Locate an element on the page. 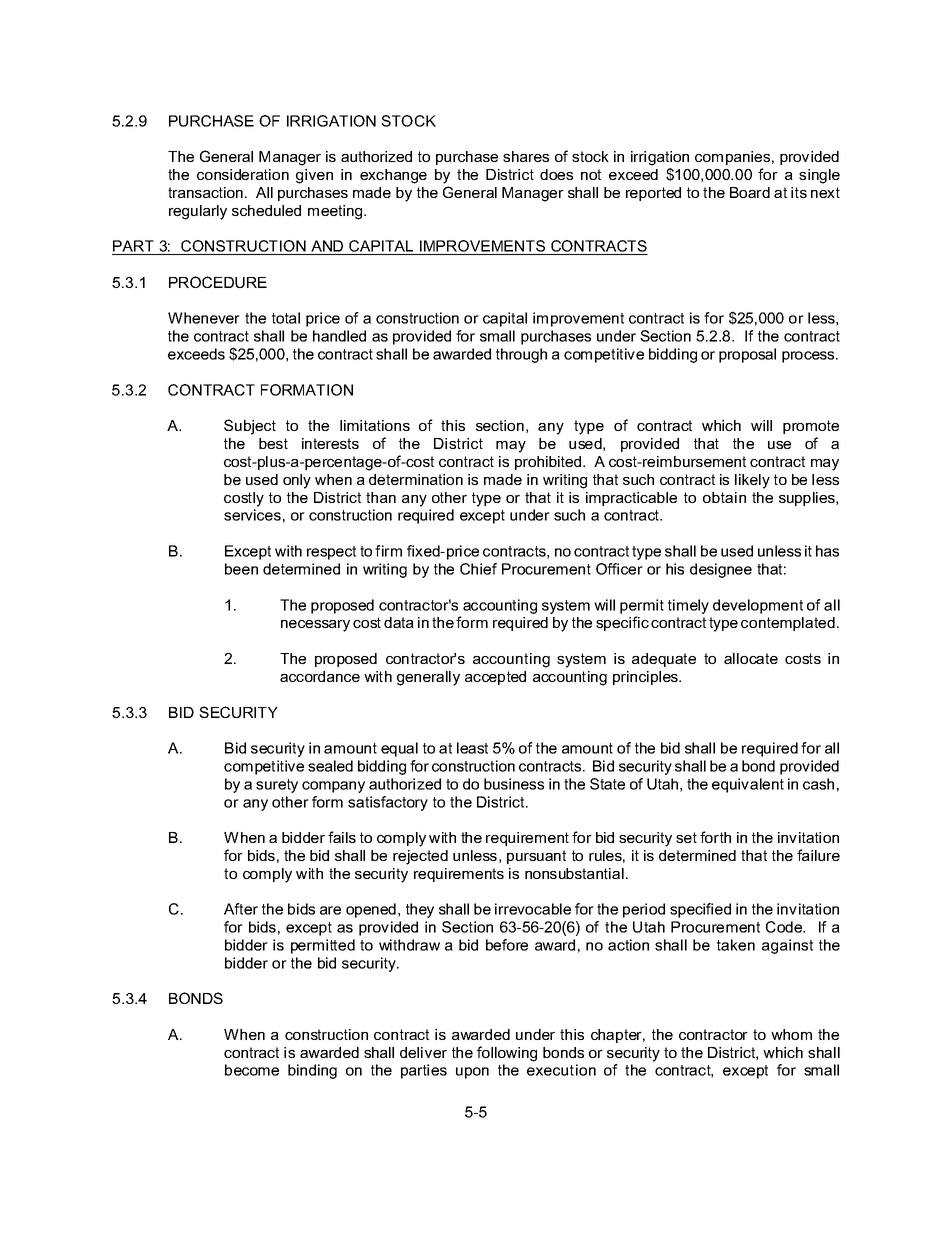 This document has height=1233, width=952. equivalent is located at coordinates (748, 785).
